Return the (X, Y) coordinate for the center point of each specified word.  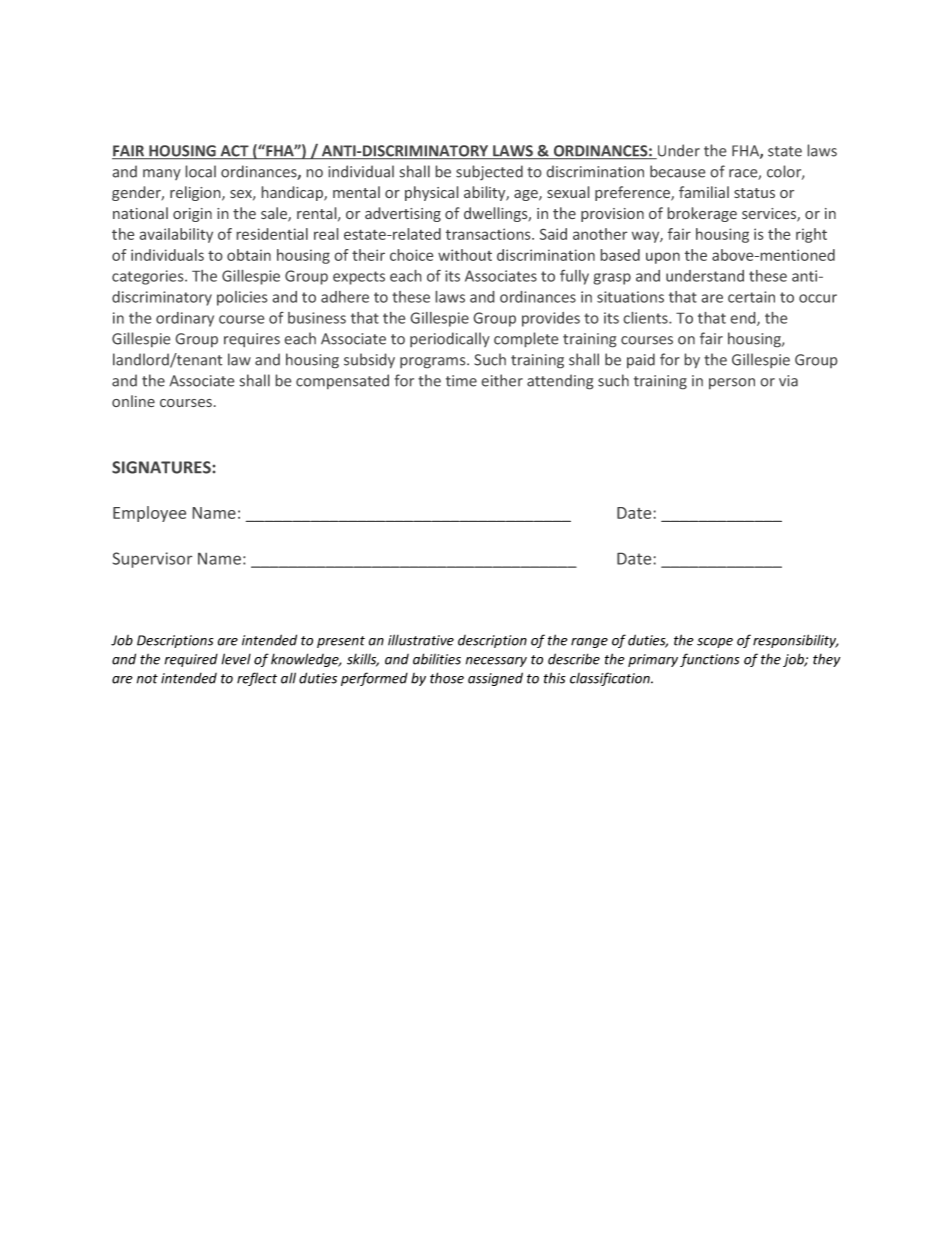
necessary (496, 662)
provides (551, 319)
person (732, 383)
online (133, 401)
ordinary (185, 319)
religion (196, 193)
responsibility (795, 641)
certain (751, 297)
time (461, 381)
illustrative (421, 640)
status (754, 193)
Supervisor (152, 560)
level (236, 659)
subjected (489, 172)
